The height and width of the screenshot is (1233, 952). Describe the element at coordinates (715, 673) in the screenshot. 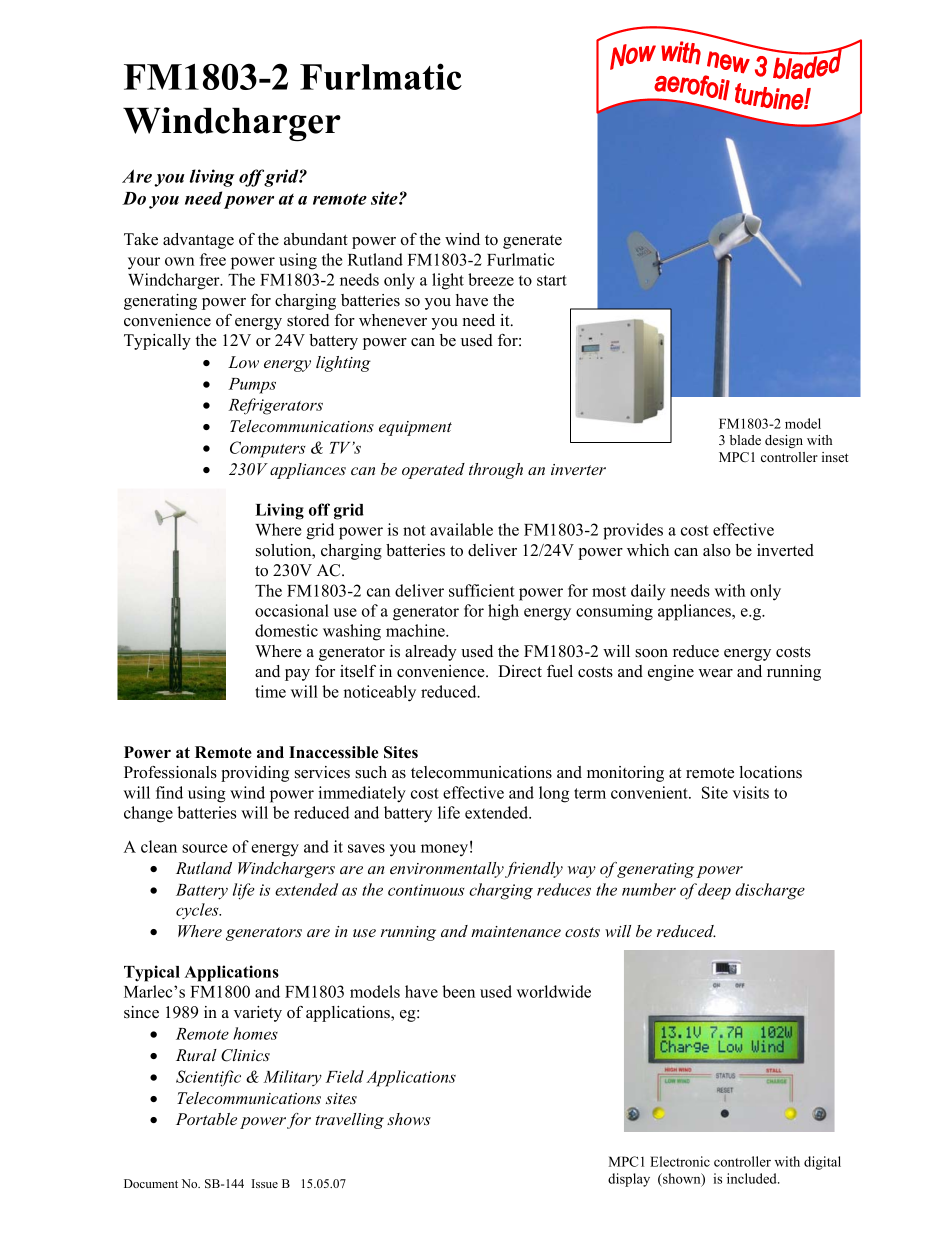

I see `wear` at that location.
